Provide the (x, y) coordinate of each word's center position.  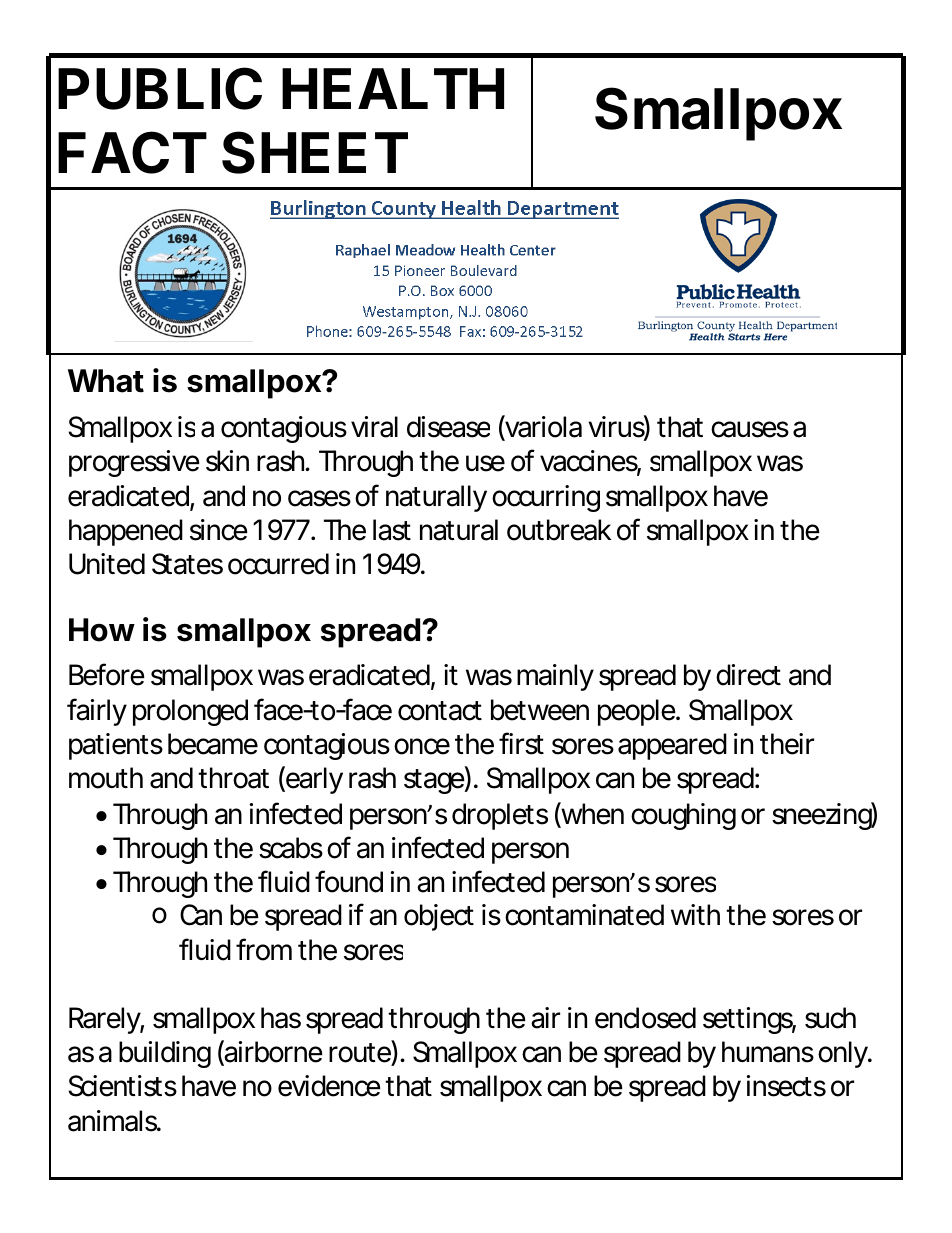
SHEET (315, 152)
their (787, 744)
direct (748, 675)
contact (440, 711)
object (439, 917)
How (102, 630)
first (521, 743)
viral (374, 427)
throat (233, 778)
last (392, 530)
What (106, 381)
